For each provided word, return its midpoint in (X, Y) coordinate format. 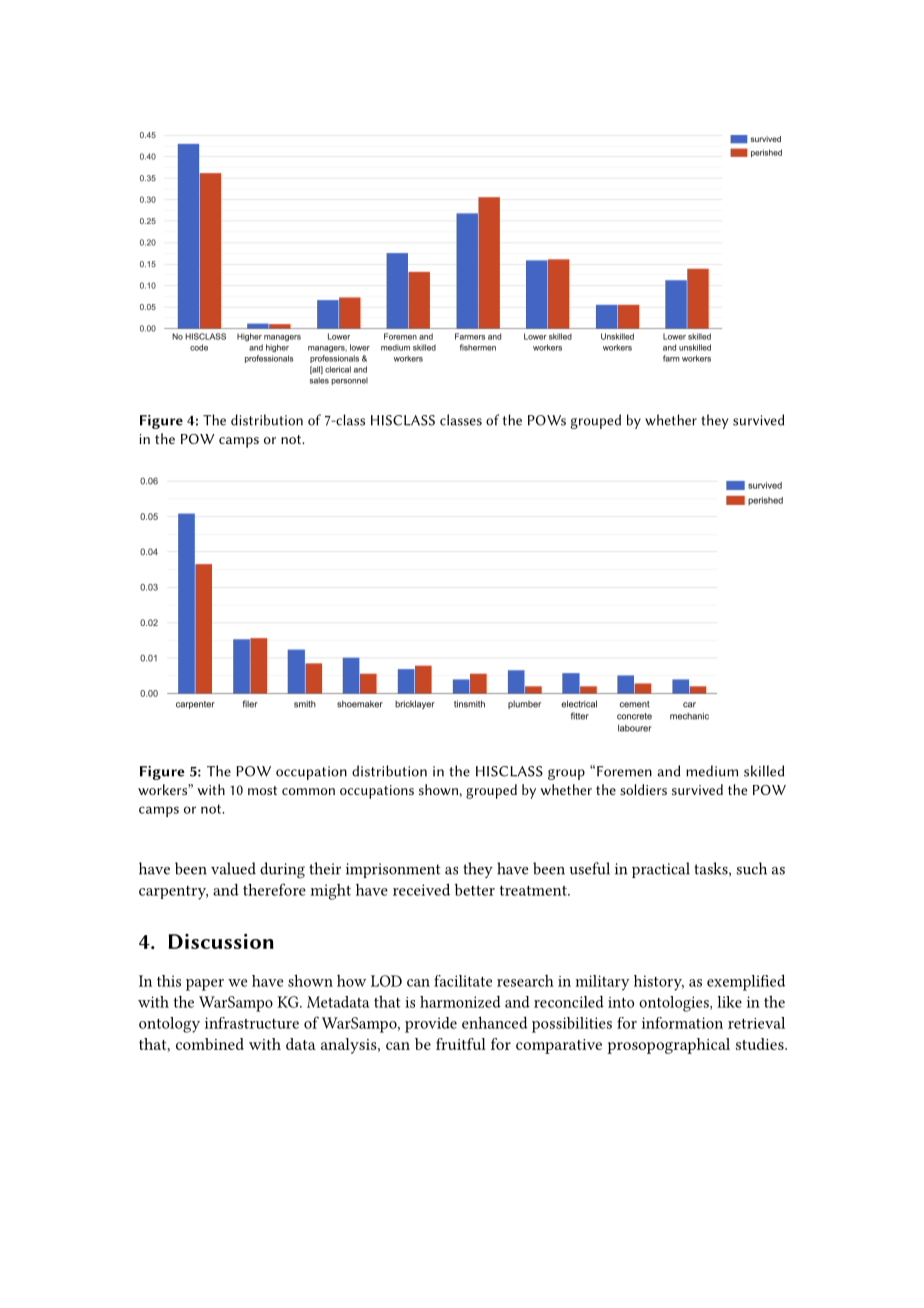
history (659, 983)
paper (205, 985)
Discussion (221, 941)
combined (210, 1044)
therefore (274, 889)
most (262, 790)
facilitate (463, 981)
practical (661, 870)
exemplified (746, 982)
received (421, 889)
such (752, 868)
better (475, 889)
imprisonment (393, 870)
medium (712, 771)
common (308, 791)
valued (233, 868)
